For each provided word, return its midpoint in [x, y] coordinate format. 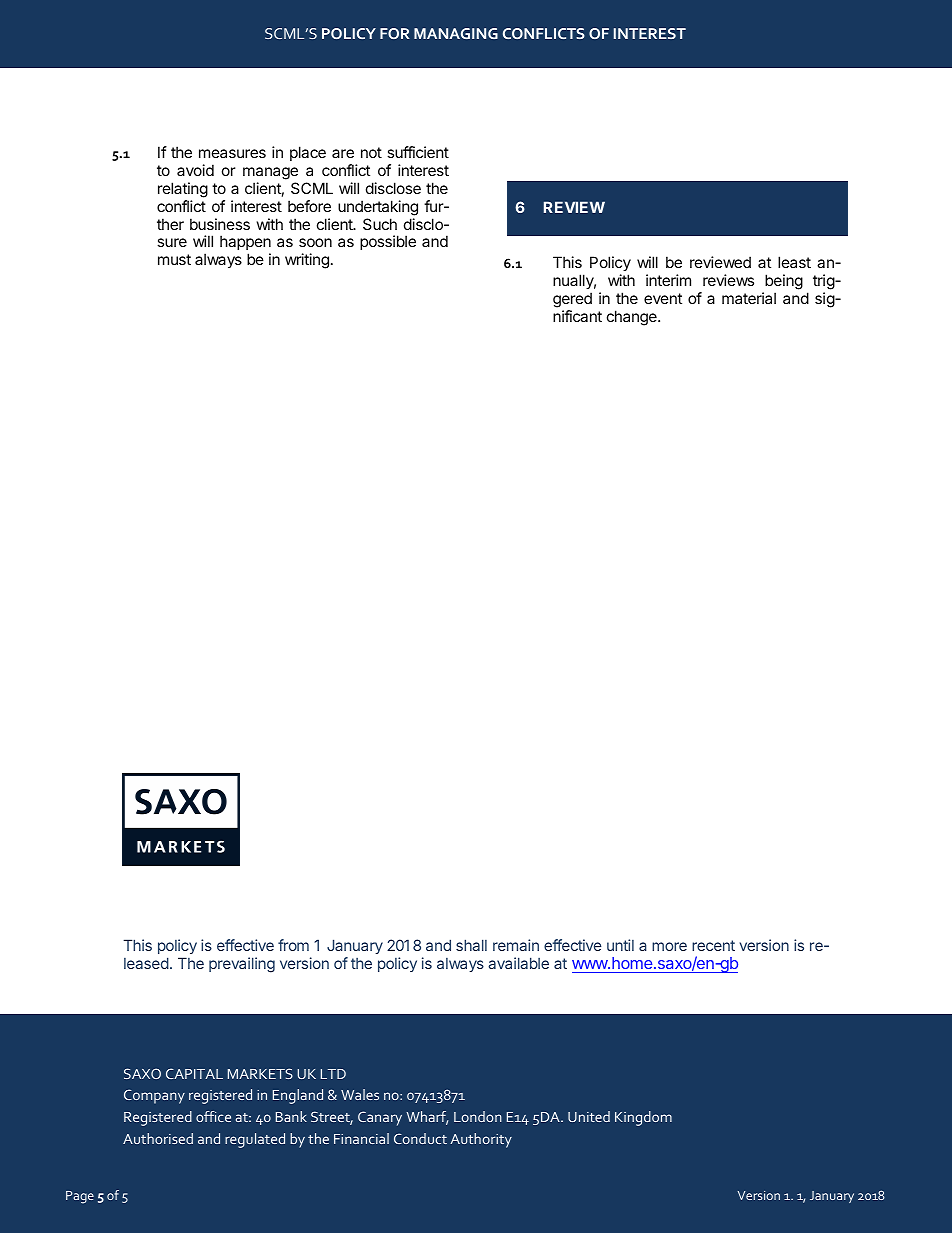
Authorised [158, 1138]
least [794, 262]
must [174, 259]
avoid [195, 170]
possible [388, 242]
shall [471, 945]
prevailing [242, 965]
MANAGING [456, 33]
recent [713, 945]
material [749, 298]
